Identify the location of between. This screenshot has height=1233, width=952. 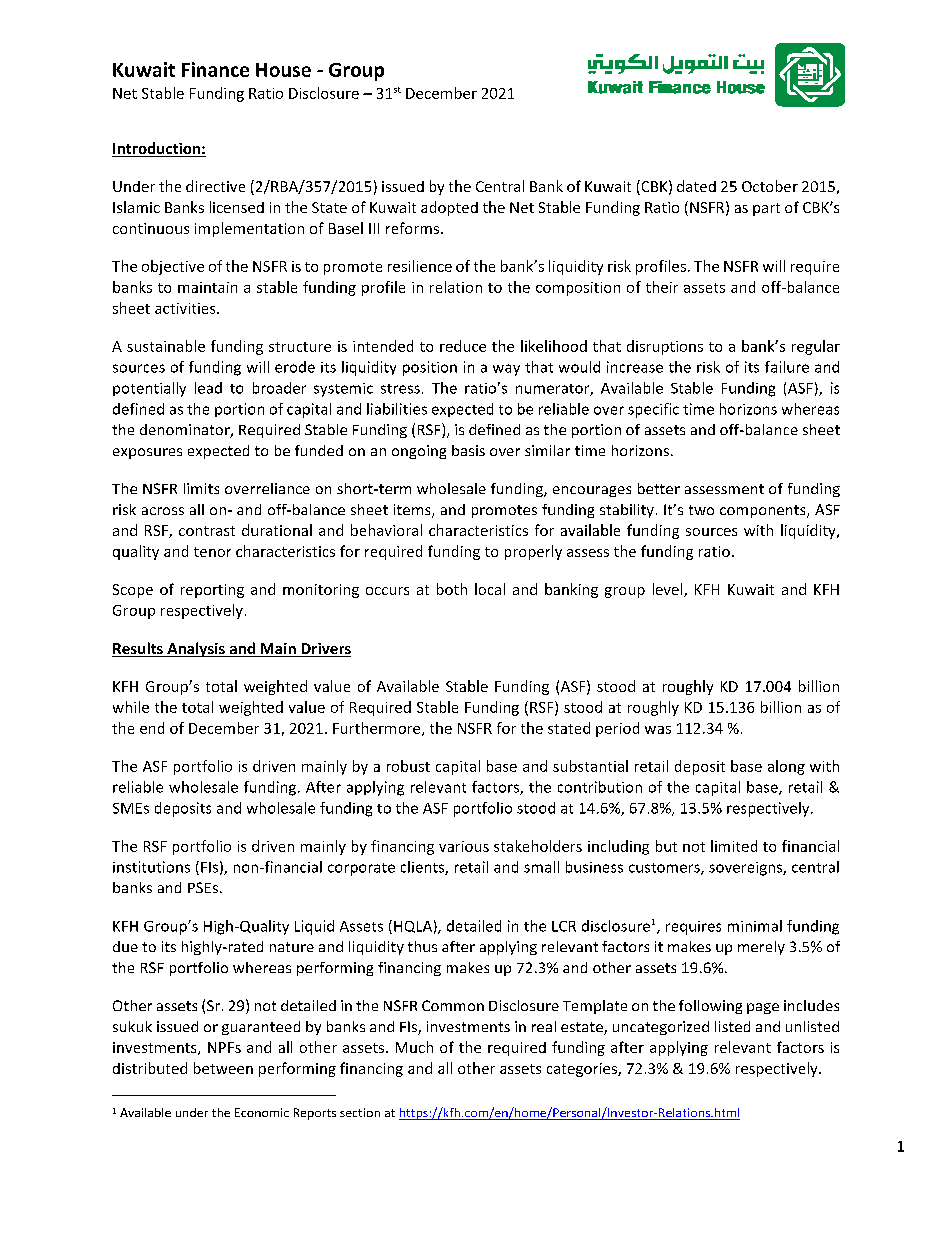
(223, 1068).
